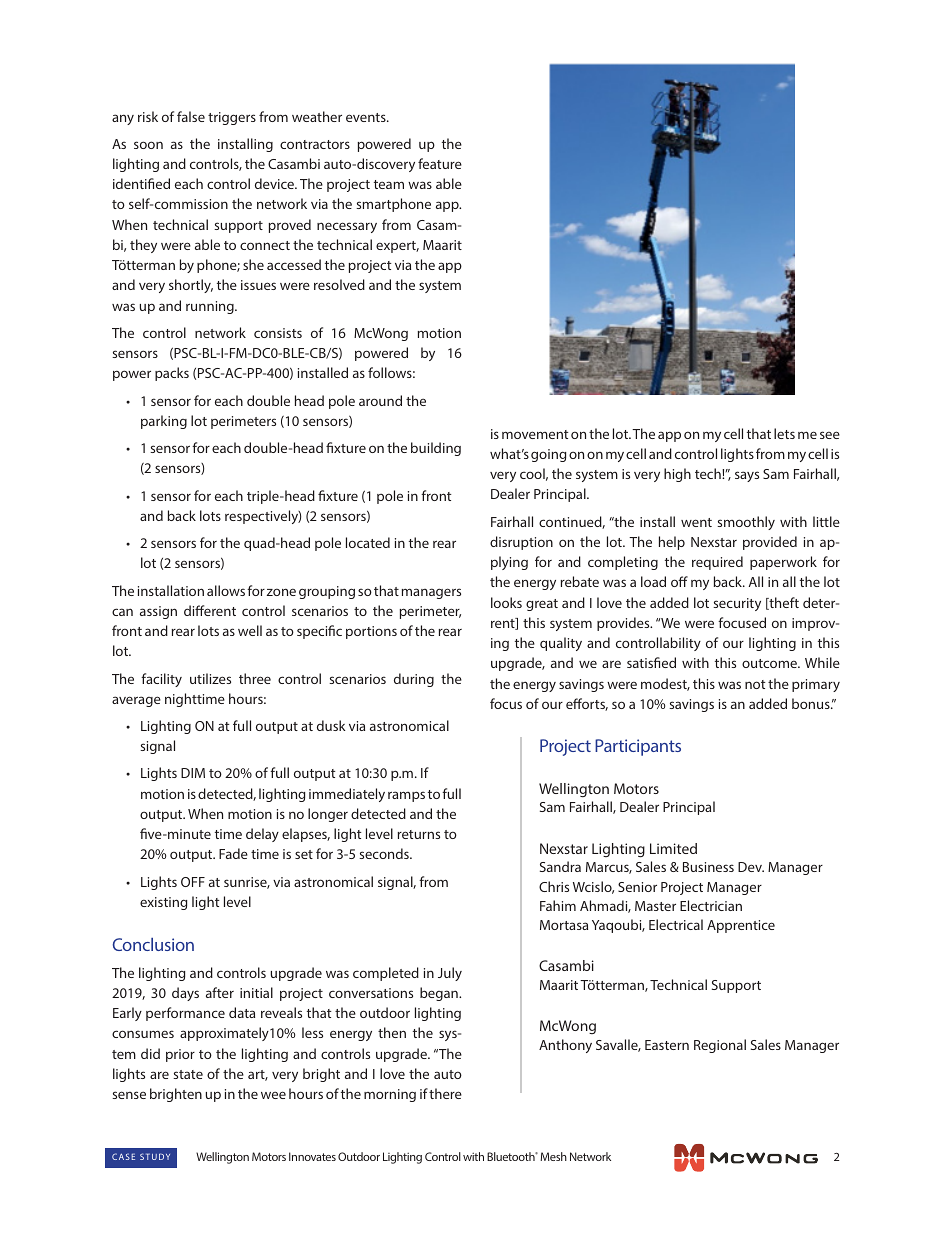 The height and width of the document is (1233, 952). Describe the element at coordinates (506, 602) in the document. I see `looks` at that location.
